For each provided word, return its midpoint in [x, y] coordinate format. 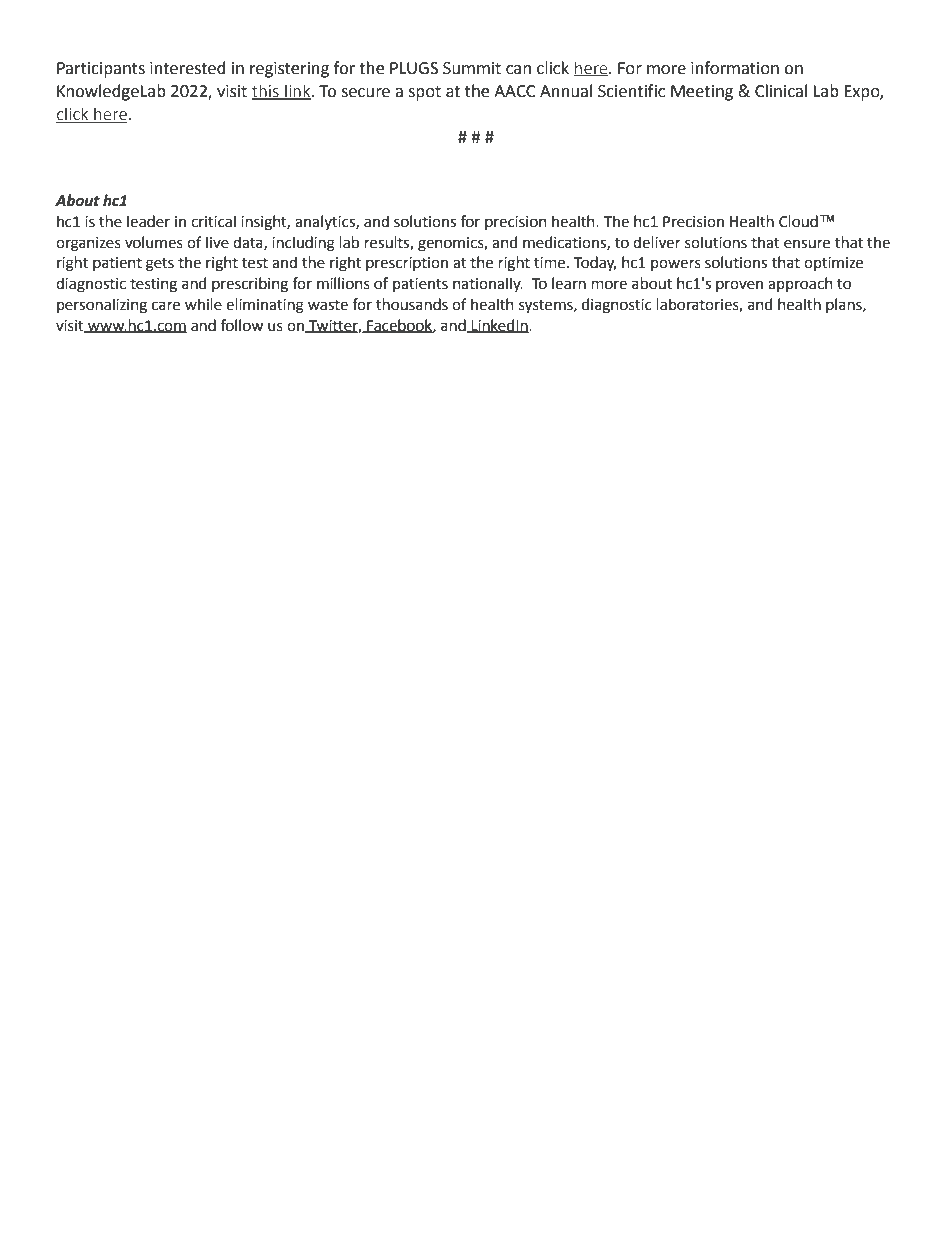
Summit [472, 68]
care [166, 306]
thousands [412, 304]
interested [188, 68]
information [735, 68]
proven [739, 286]
